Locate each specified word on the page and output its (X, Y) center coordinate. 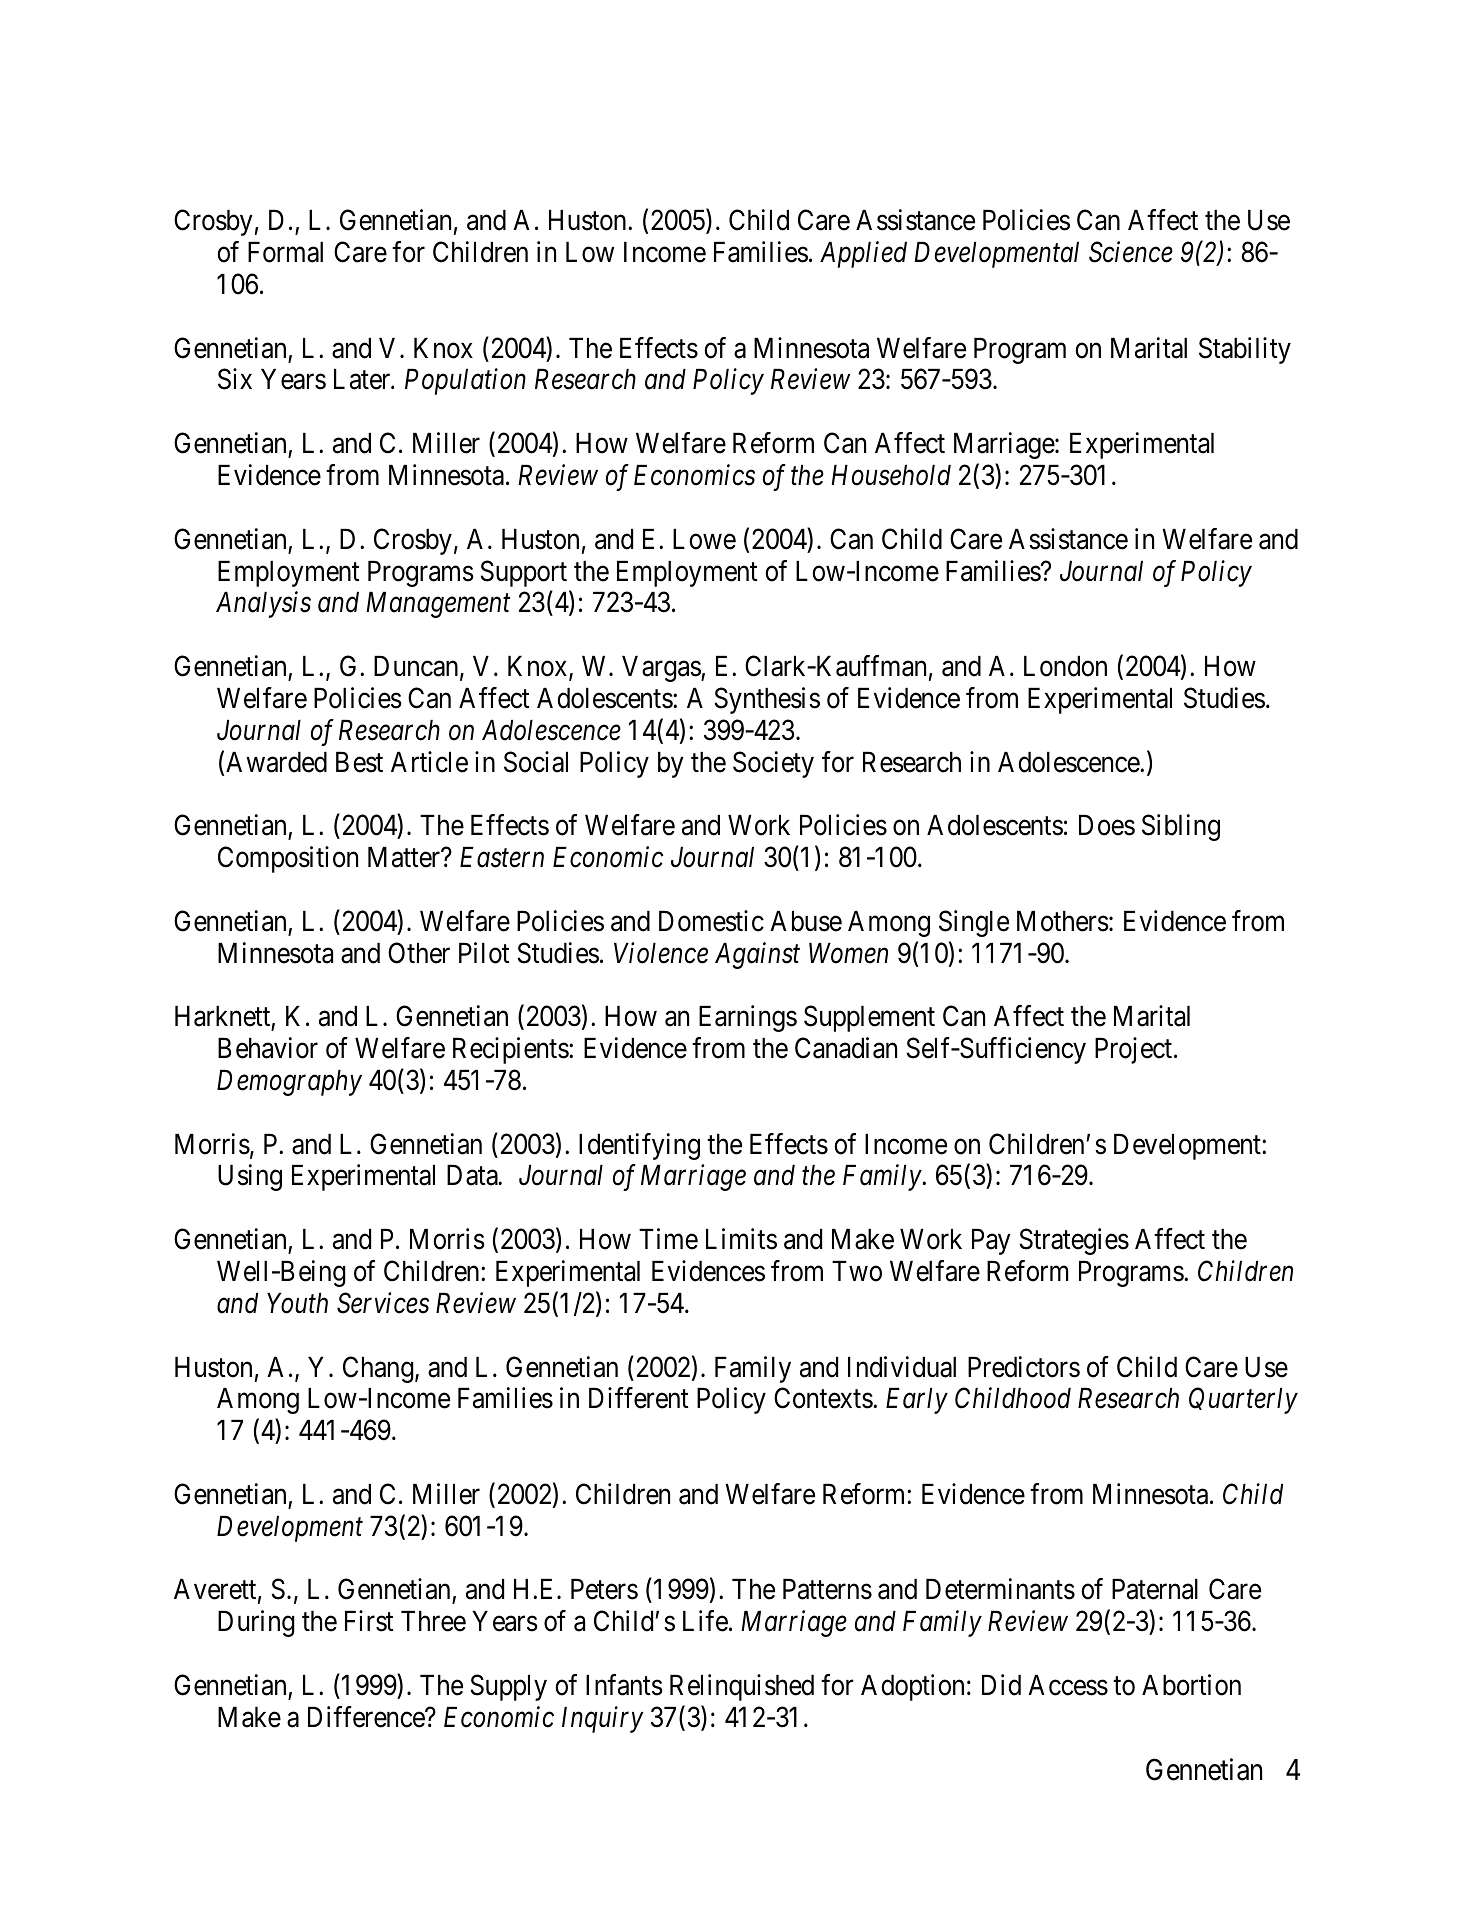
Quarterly (1243, 1400)
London (1065, 666)
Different (639, 1398)
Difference (367, 1717)
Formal (285, 252)
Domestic (711, 921)
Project (1135, 1050)
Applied (863, 254)
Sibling (1181, 827)
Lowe (704, 539)
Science (1131, 252)
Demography (289, 1083)
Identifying (639, 1146)
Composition (288, 859)
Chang (379, 1369)
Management (438, 605)
